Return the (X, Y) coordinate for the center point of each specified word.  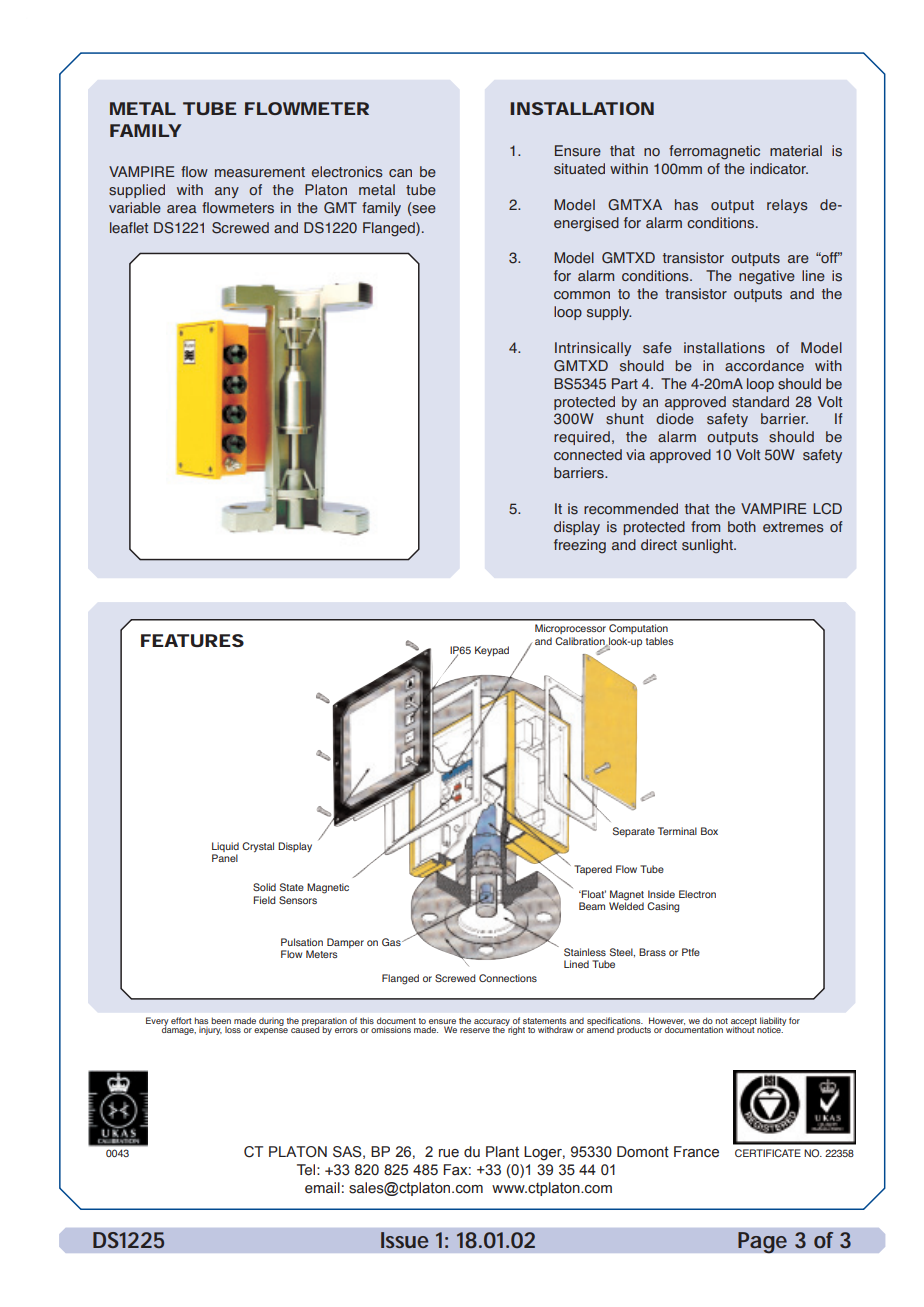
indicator (779, 169)
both (742, 527)
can (400, 173)
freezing (580, 546)
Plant (502, 1152)
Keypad (492, 651)
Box (709, 831)
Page (762, 1242)
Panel (225, 858)
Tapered (593, 870)
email (322, 1188)
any (227, 192)
